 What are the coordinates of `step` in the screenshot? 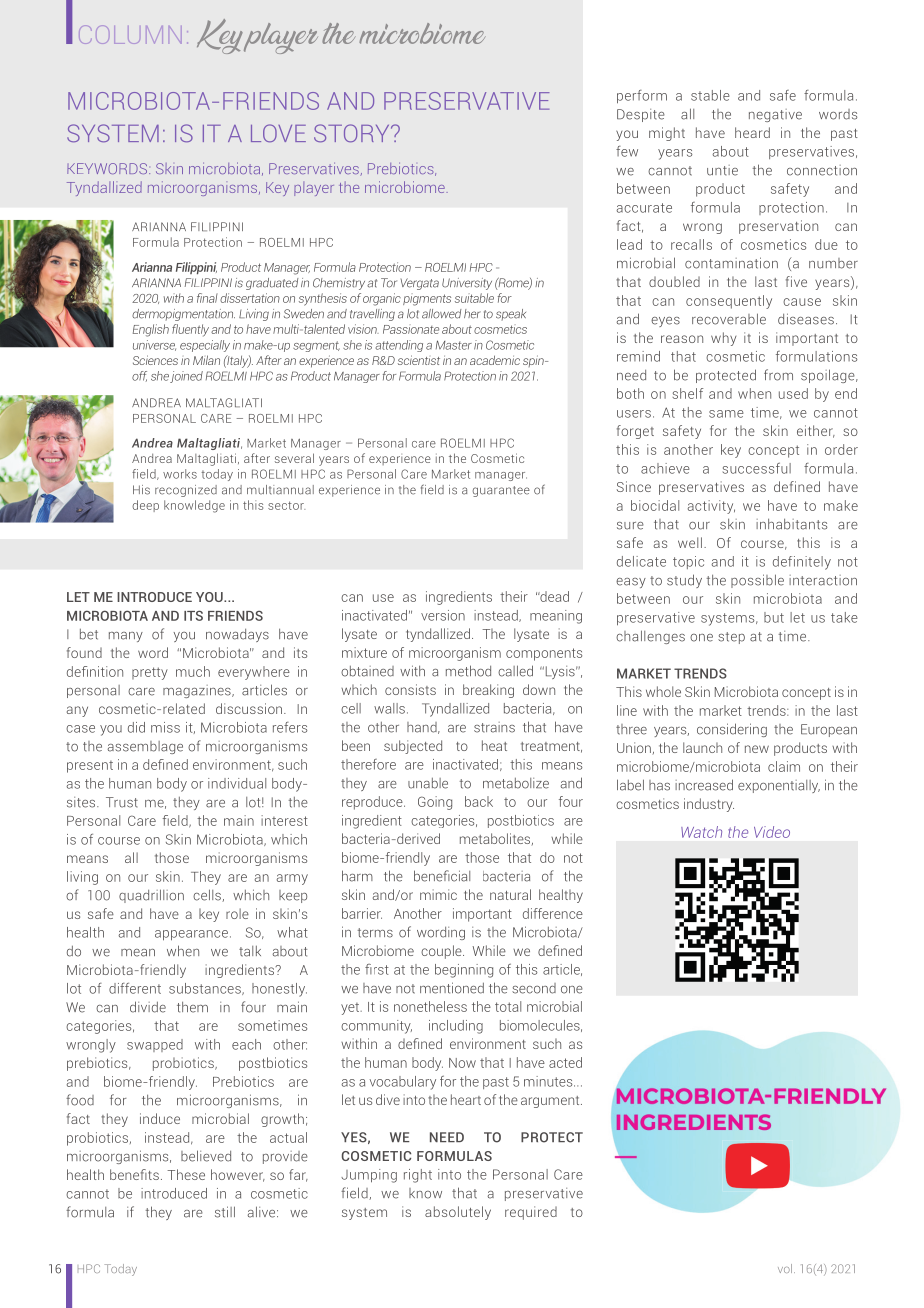 It's located at (731, 638).
